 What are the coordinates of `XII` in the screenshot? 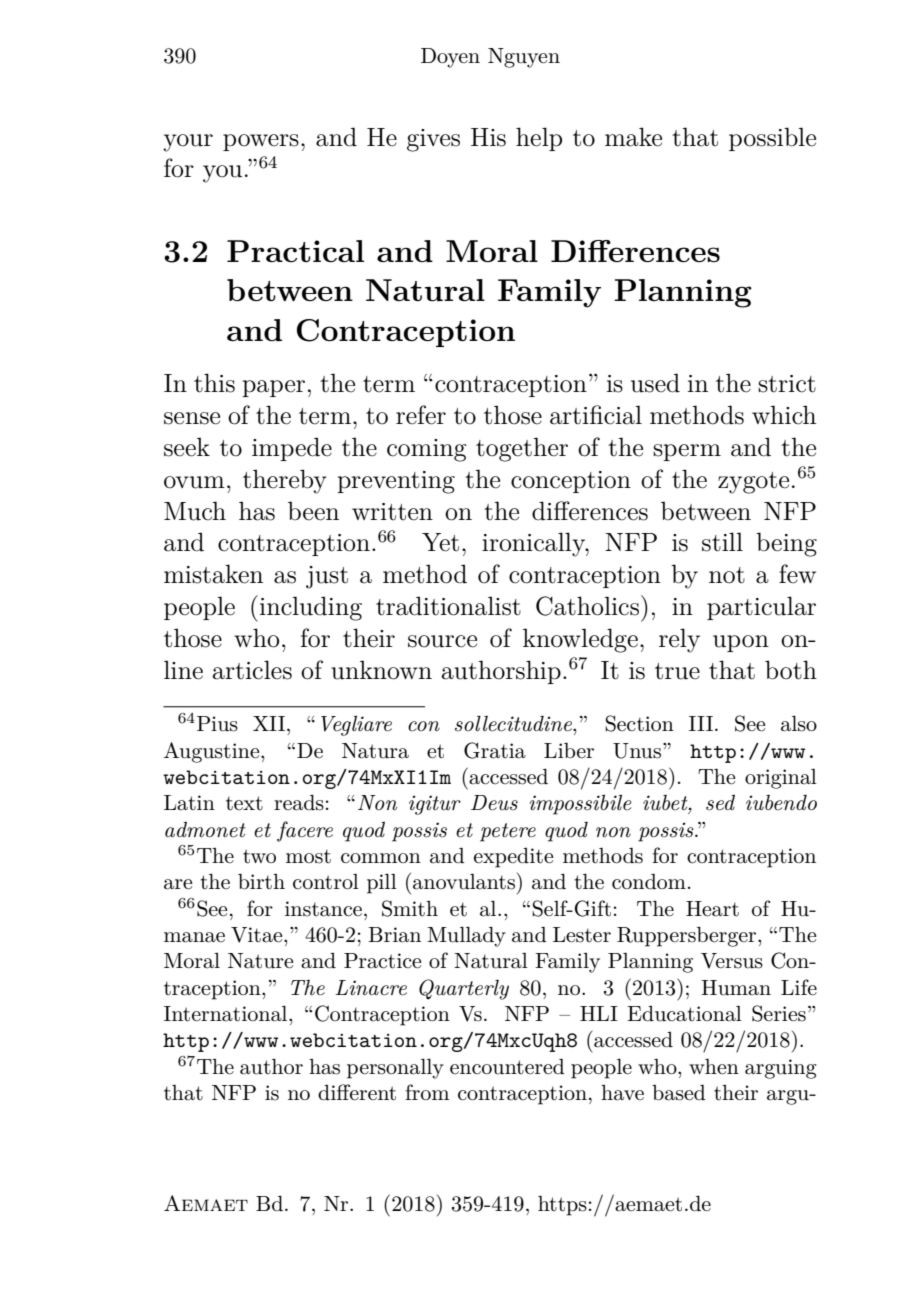 It's located at (269, 723).
